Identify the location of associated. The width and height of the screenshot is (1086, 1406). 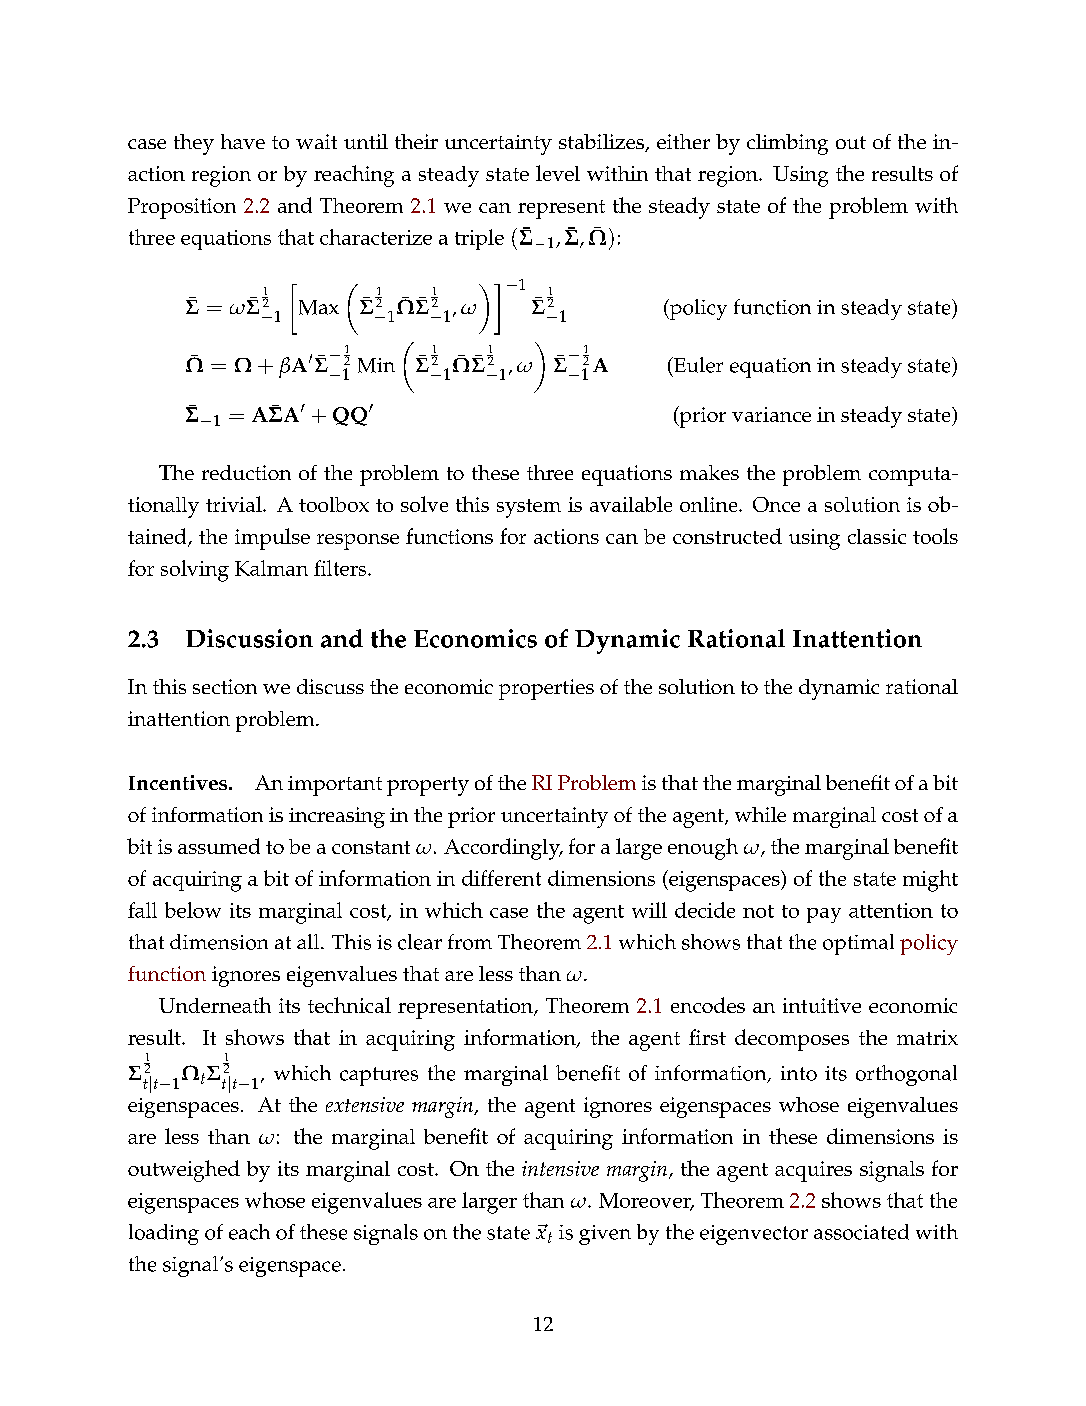
(861, 1232).
